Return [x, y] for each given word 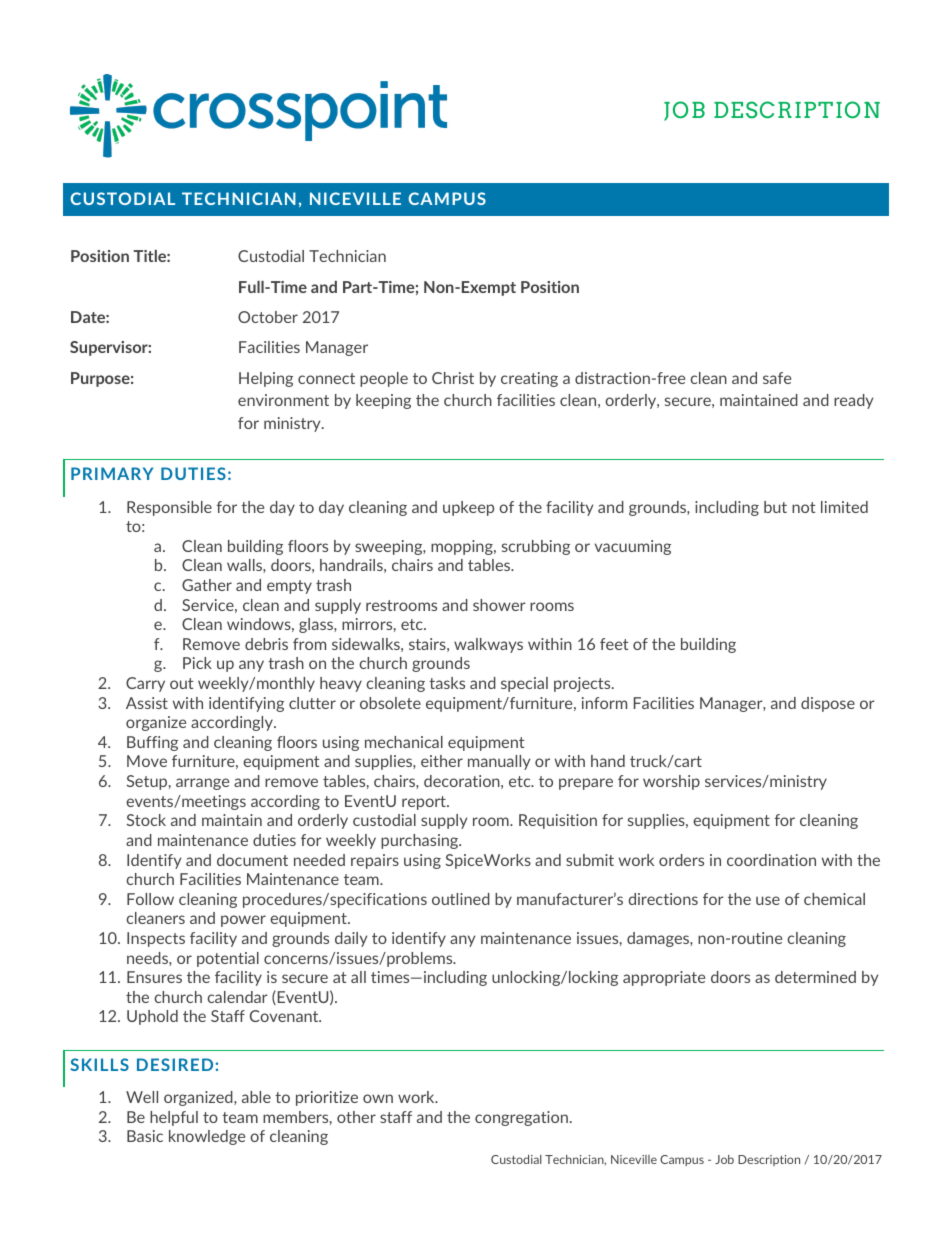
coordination [771, 860]
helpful [174, 1118]
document [252, 860]
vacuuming [633, 547]
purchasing [421, 841]
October [268, 317]
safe [777, 378]
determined [815, 977]
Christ [453, 378]
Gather [207, 585]
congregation [521, 1118]
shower [499, 605]
